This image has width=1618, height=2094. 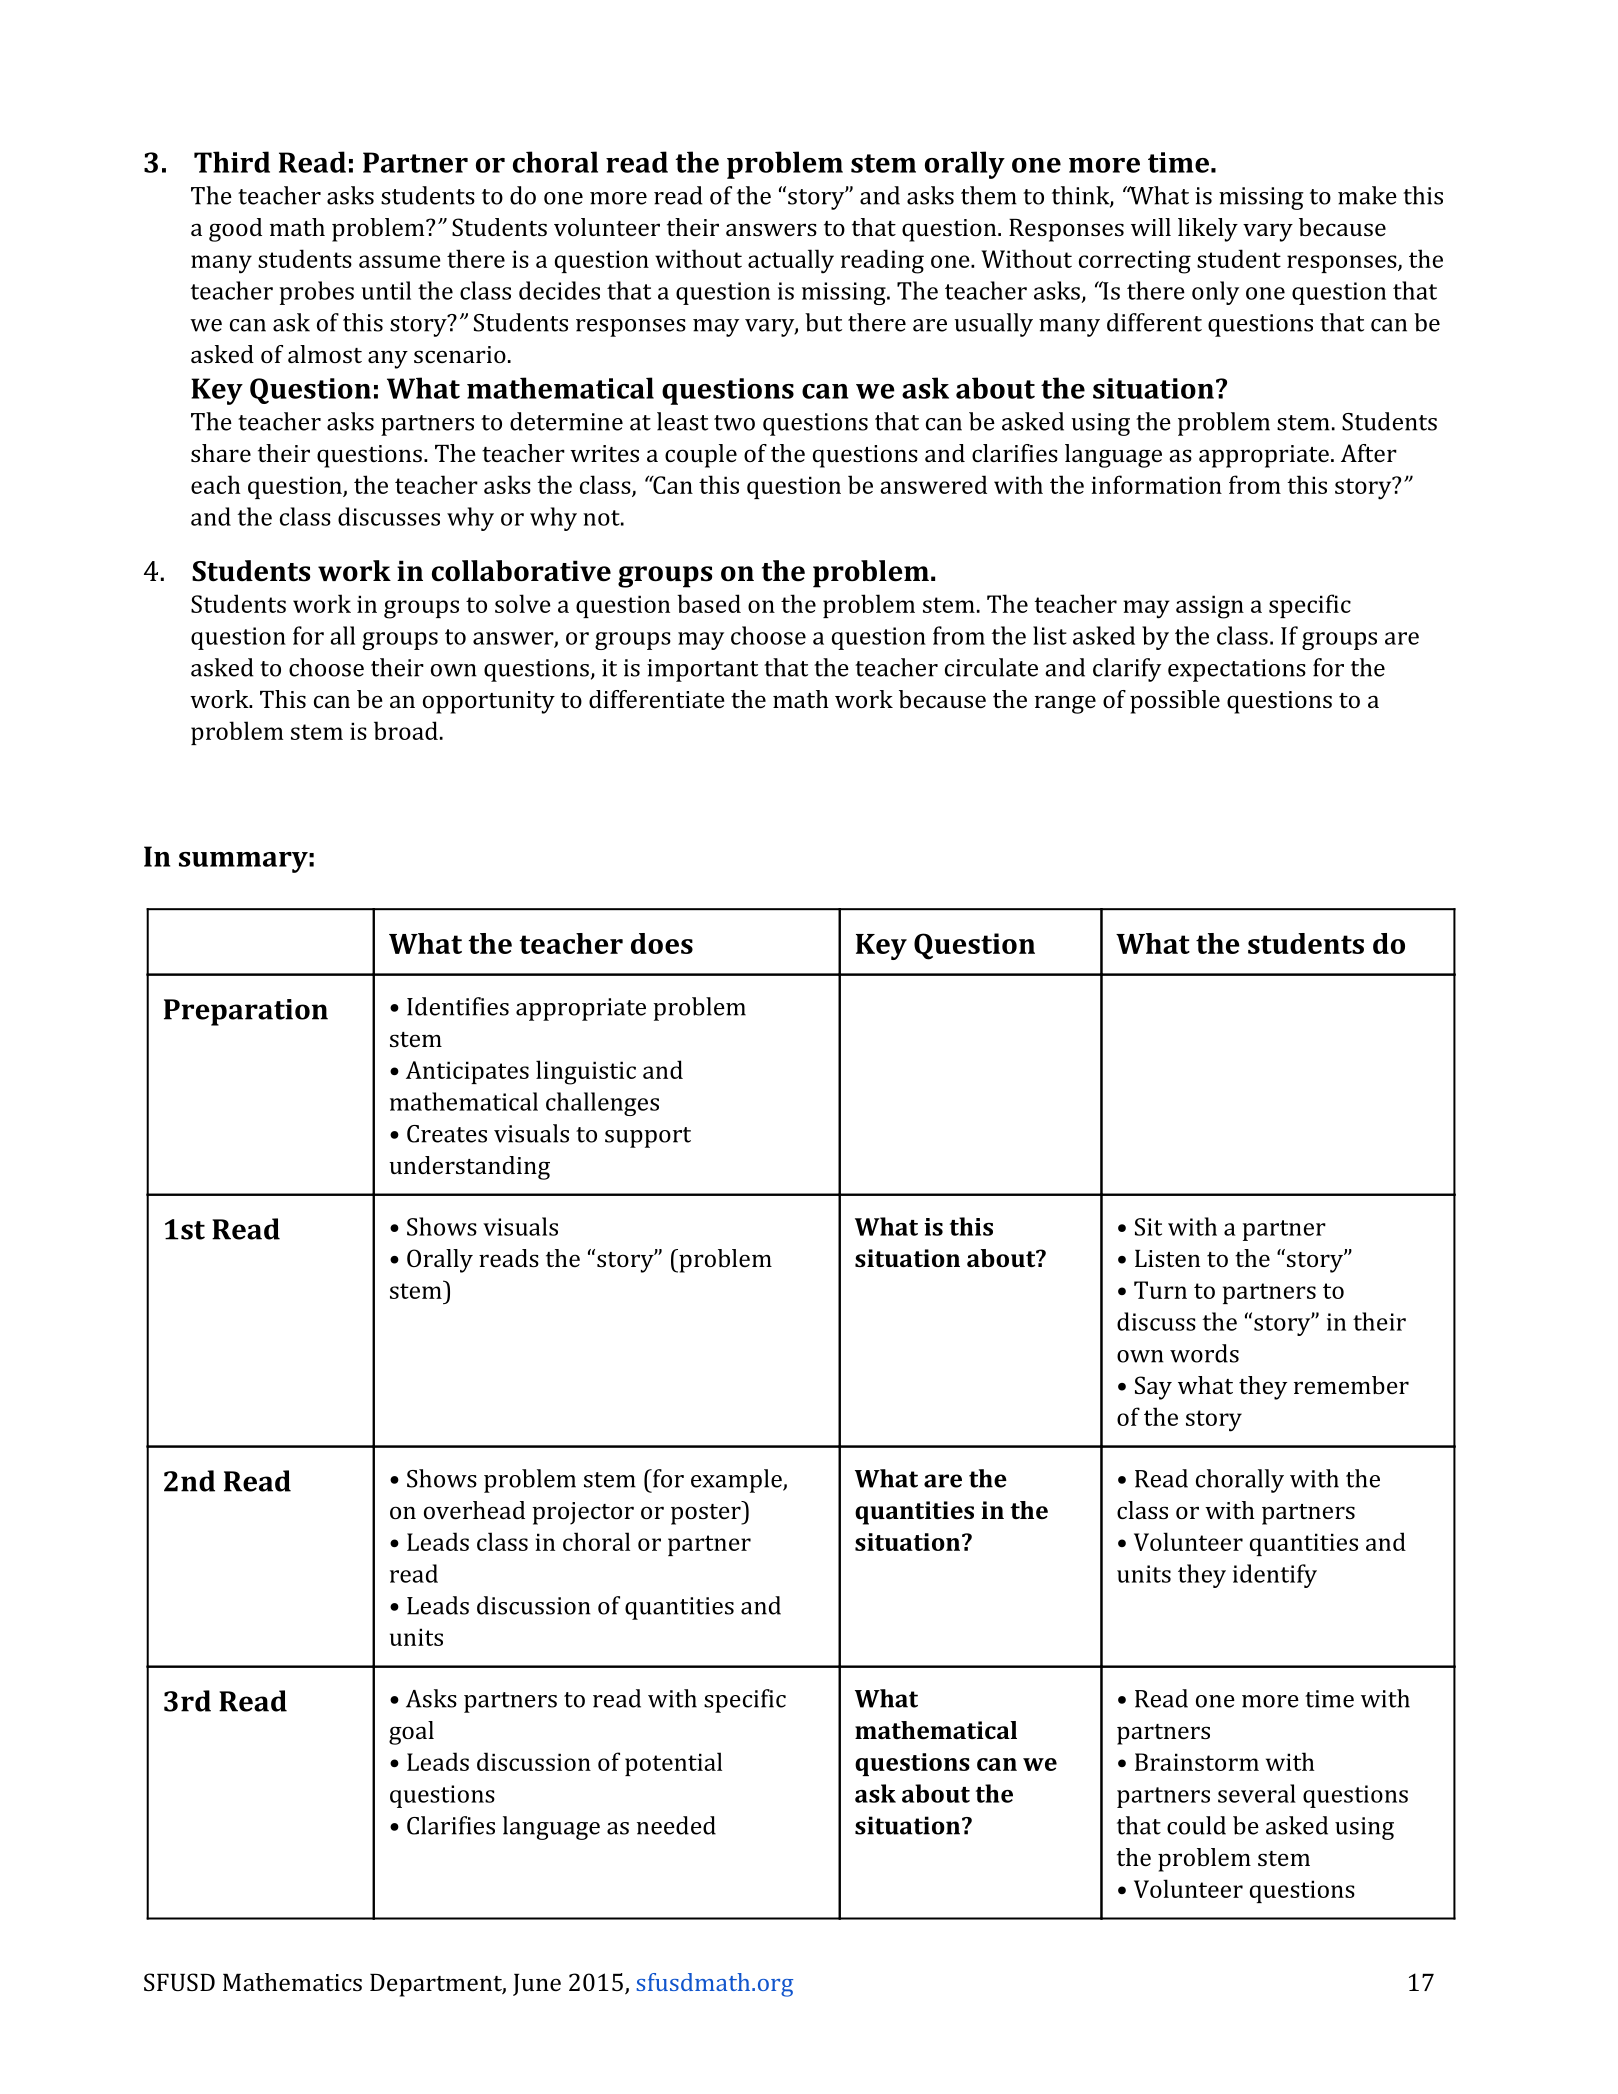 I want to click on example, so click(x=737, y=1481).
